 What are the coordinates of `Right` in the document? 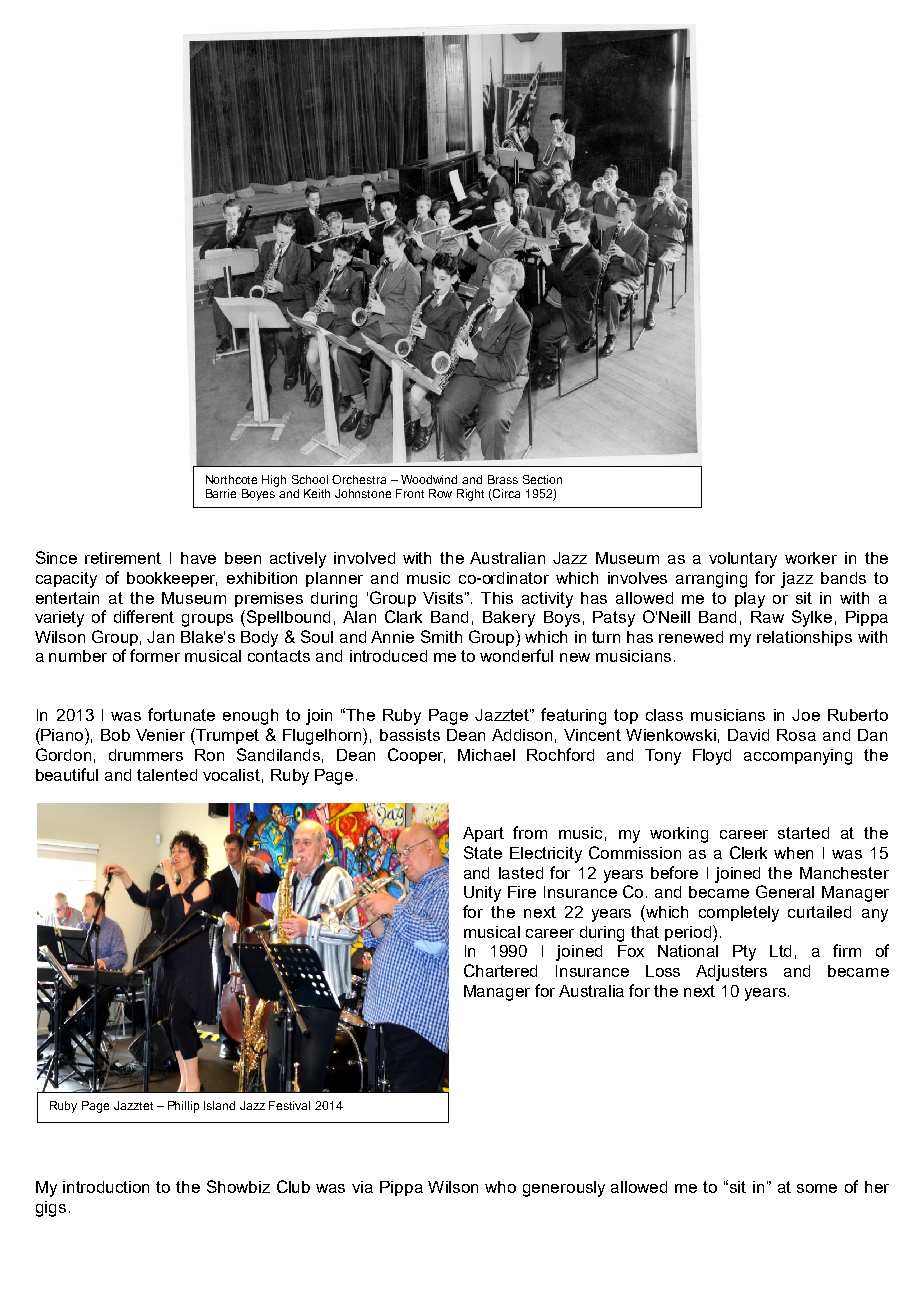 It's located at (470, 495).
